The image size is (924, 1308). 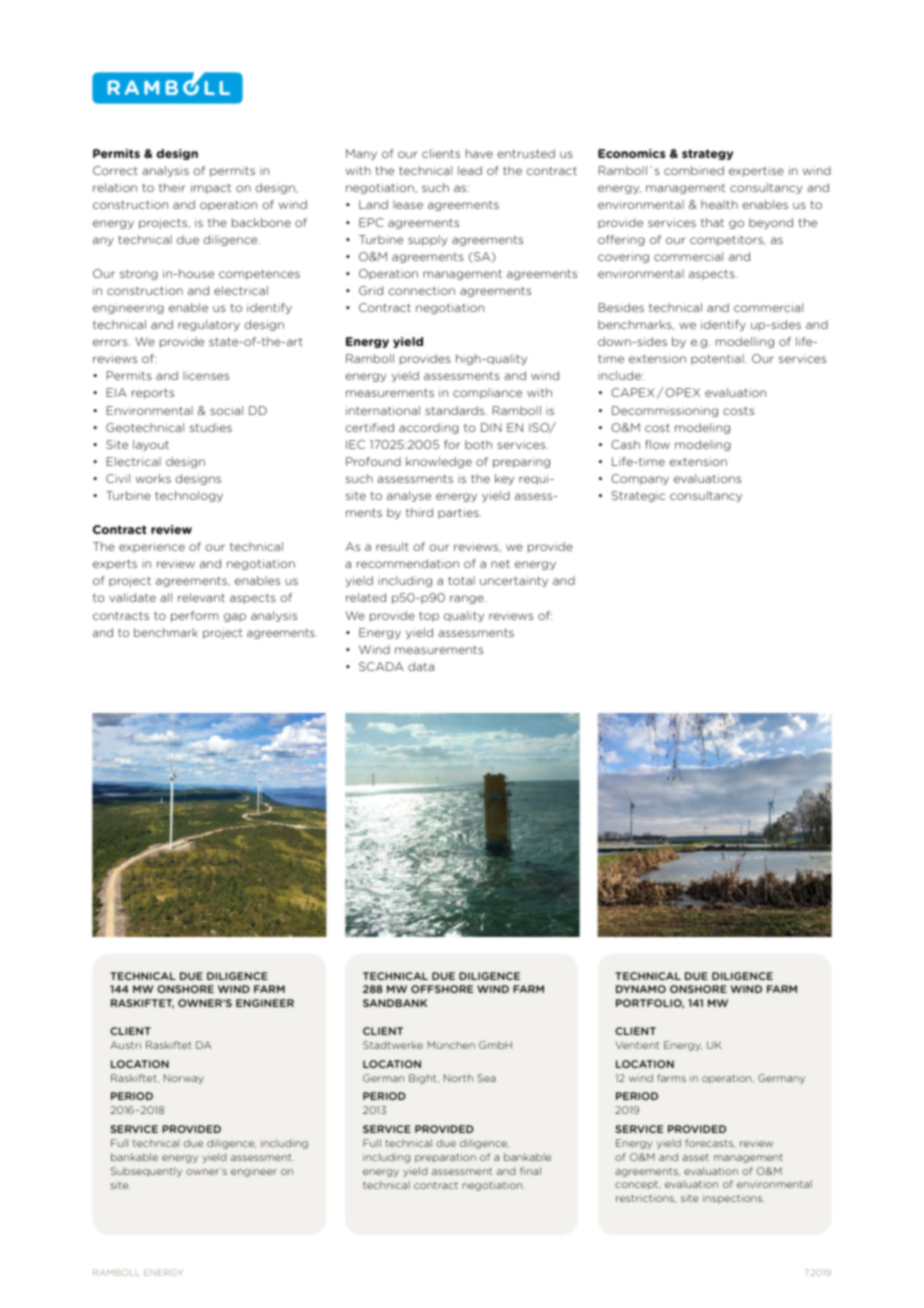 What do you see at coordinates (172, 187) in the page?
I see `their` at bounding box center [172, 187].
